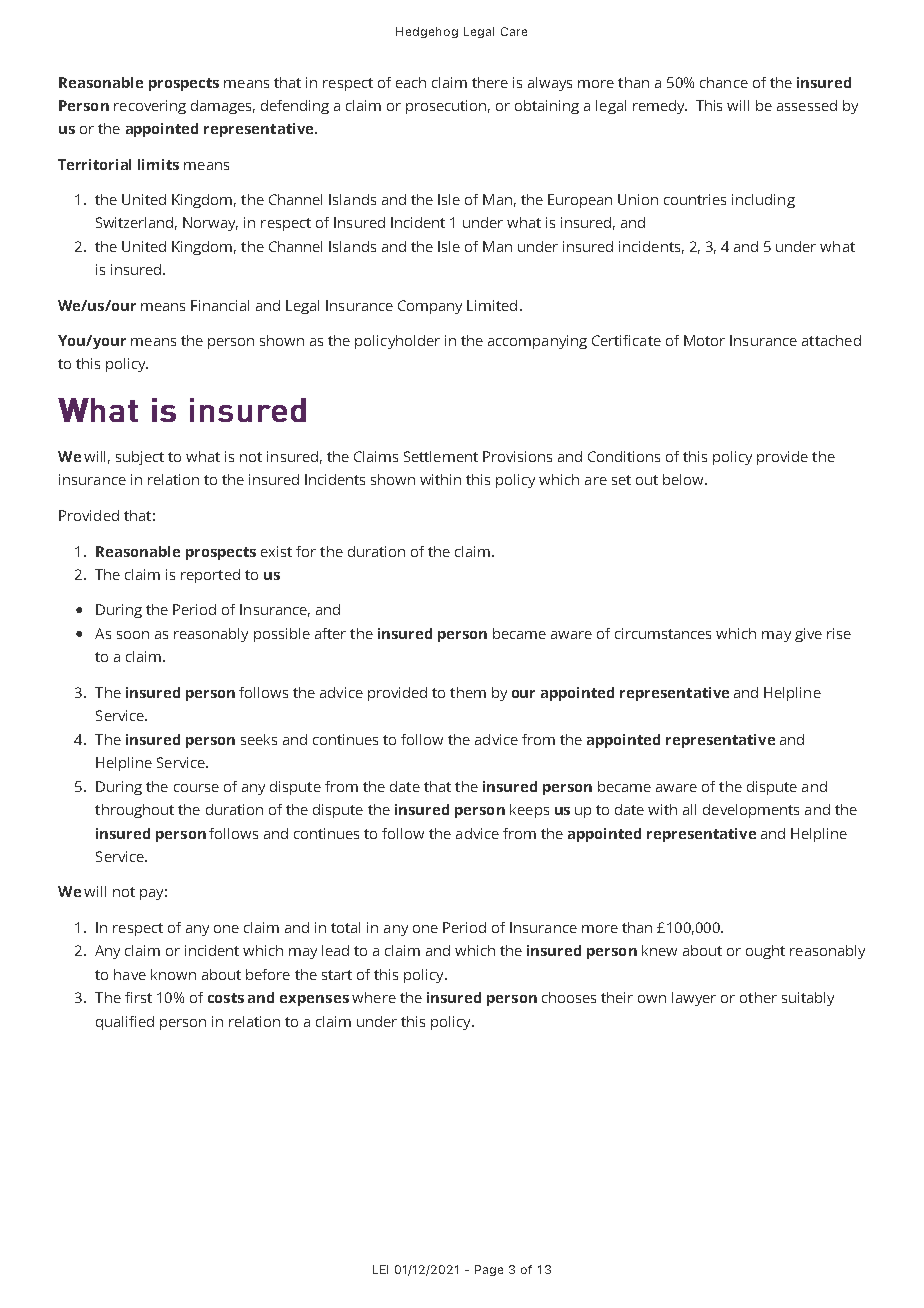  Describe the element at coordinates (808, 635) in the screenshot. I see `give` at that location.
